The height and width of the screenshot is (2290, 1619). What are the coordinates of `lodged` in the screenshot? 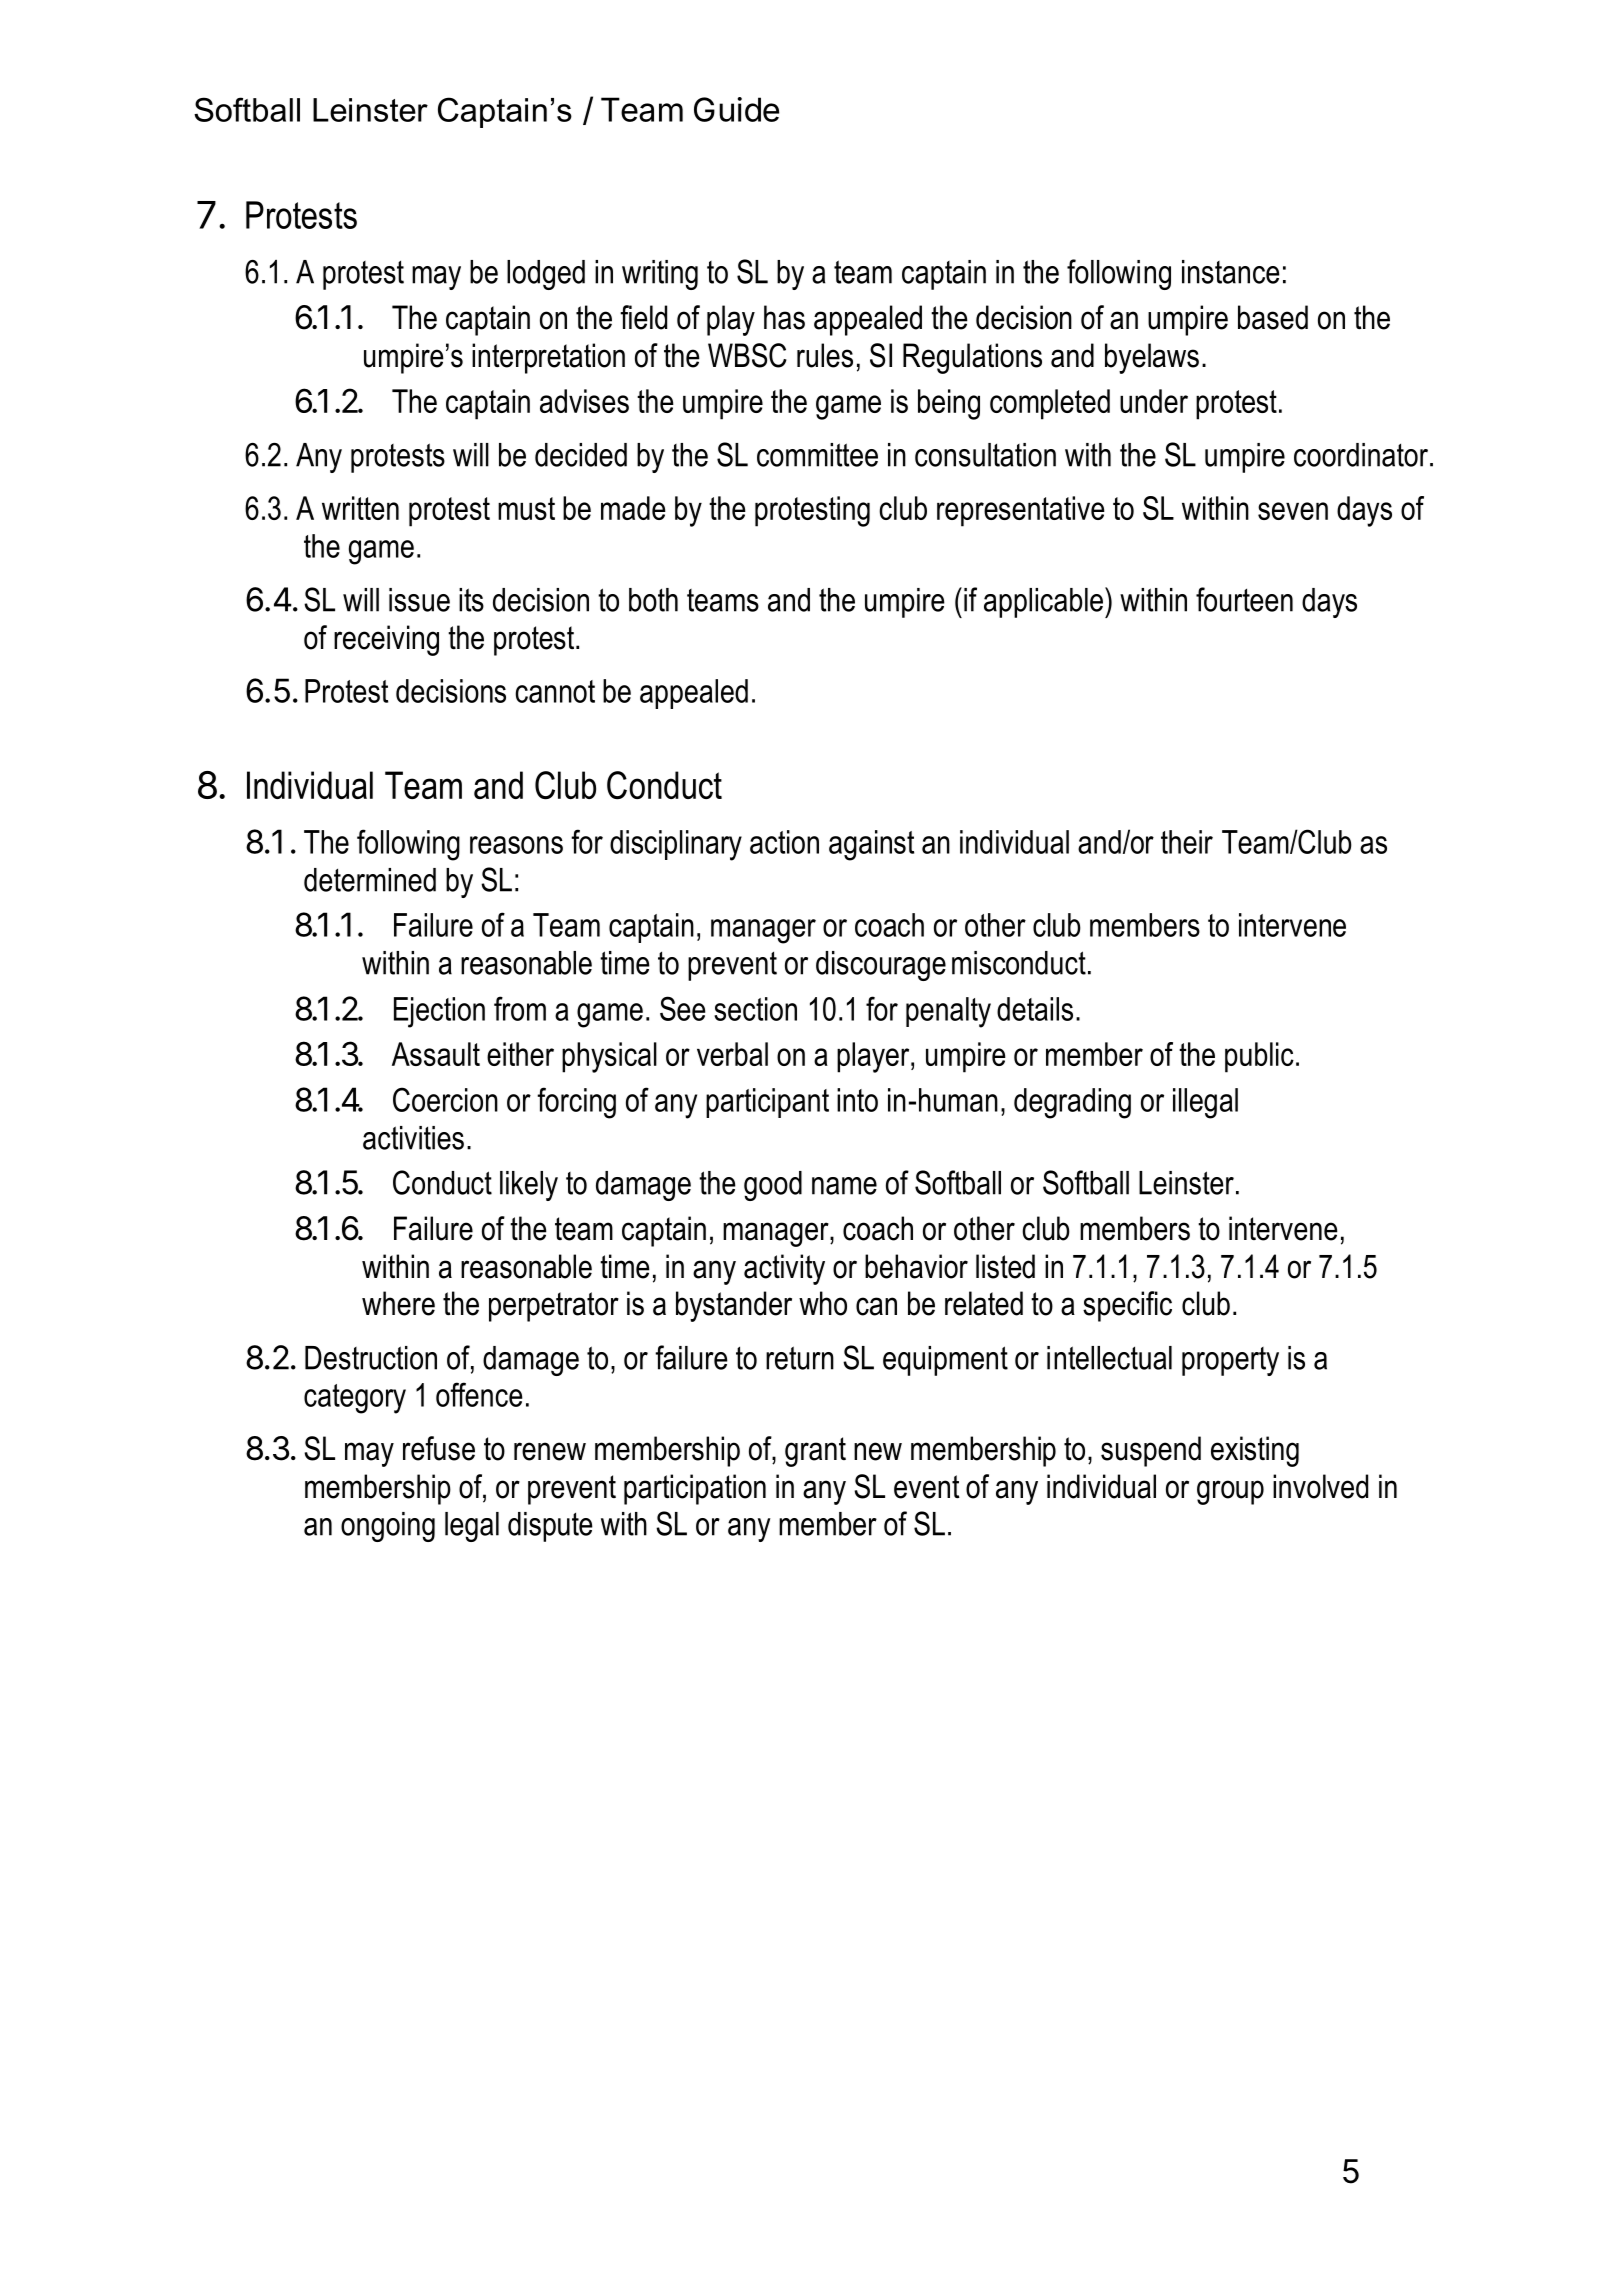 It's located at (546, 275).
